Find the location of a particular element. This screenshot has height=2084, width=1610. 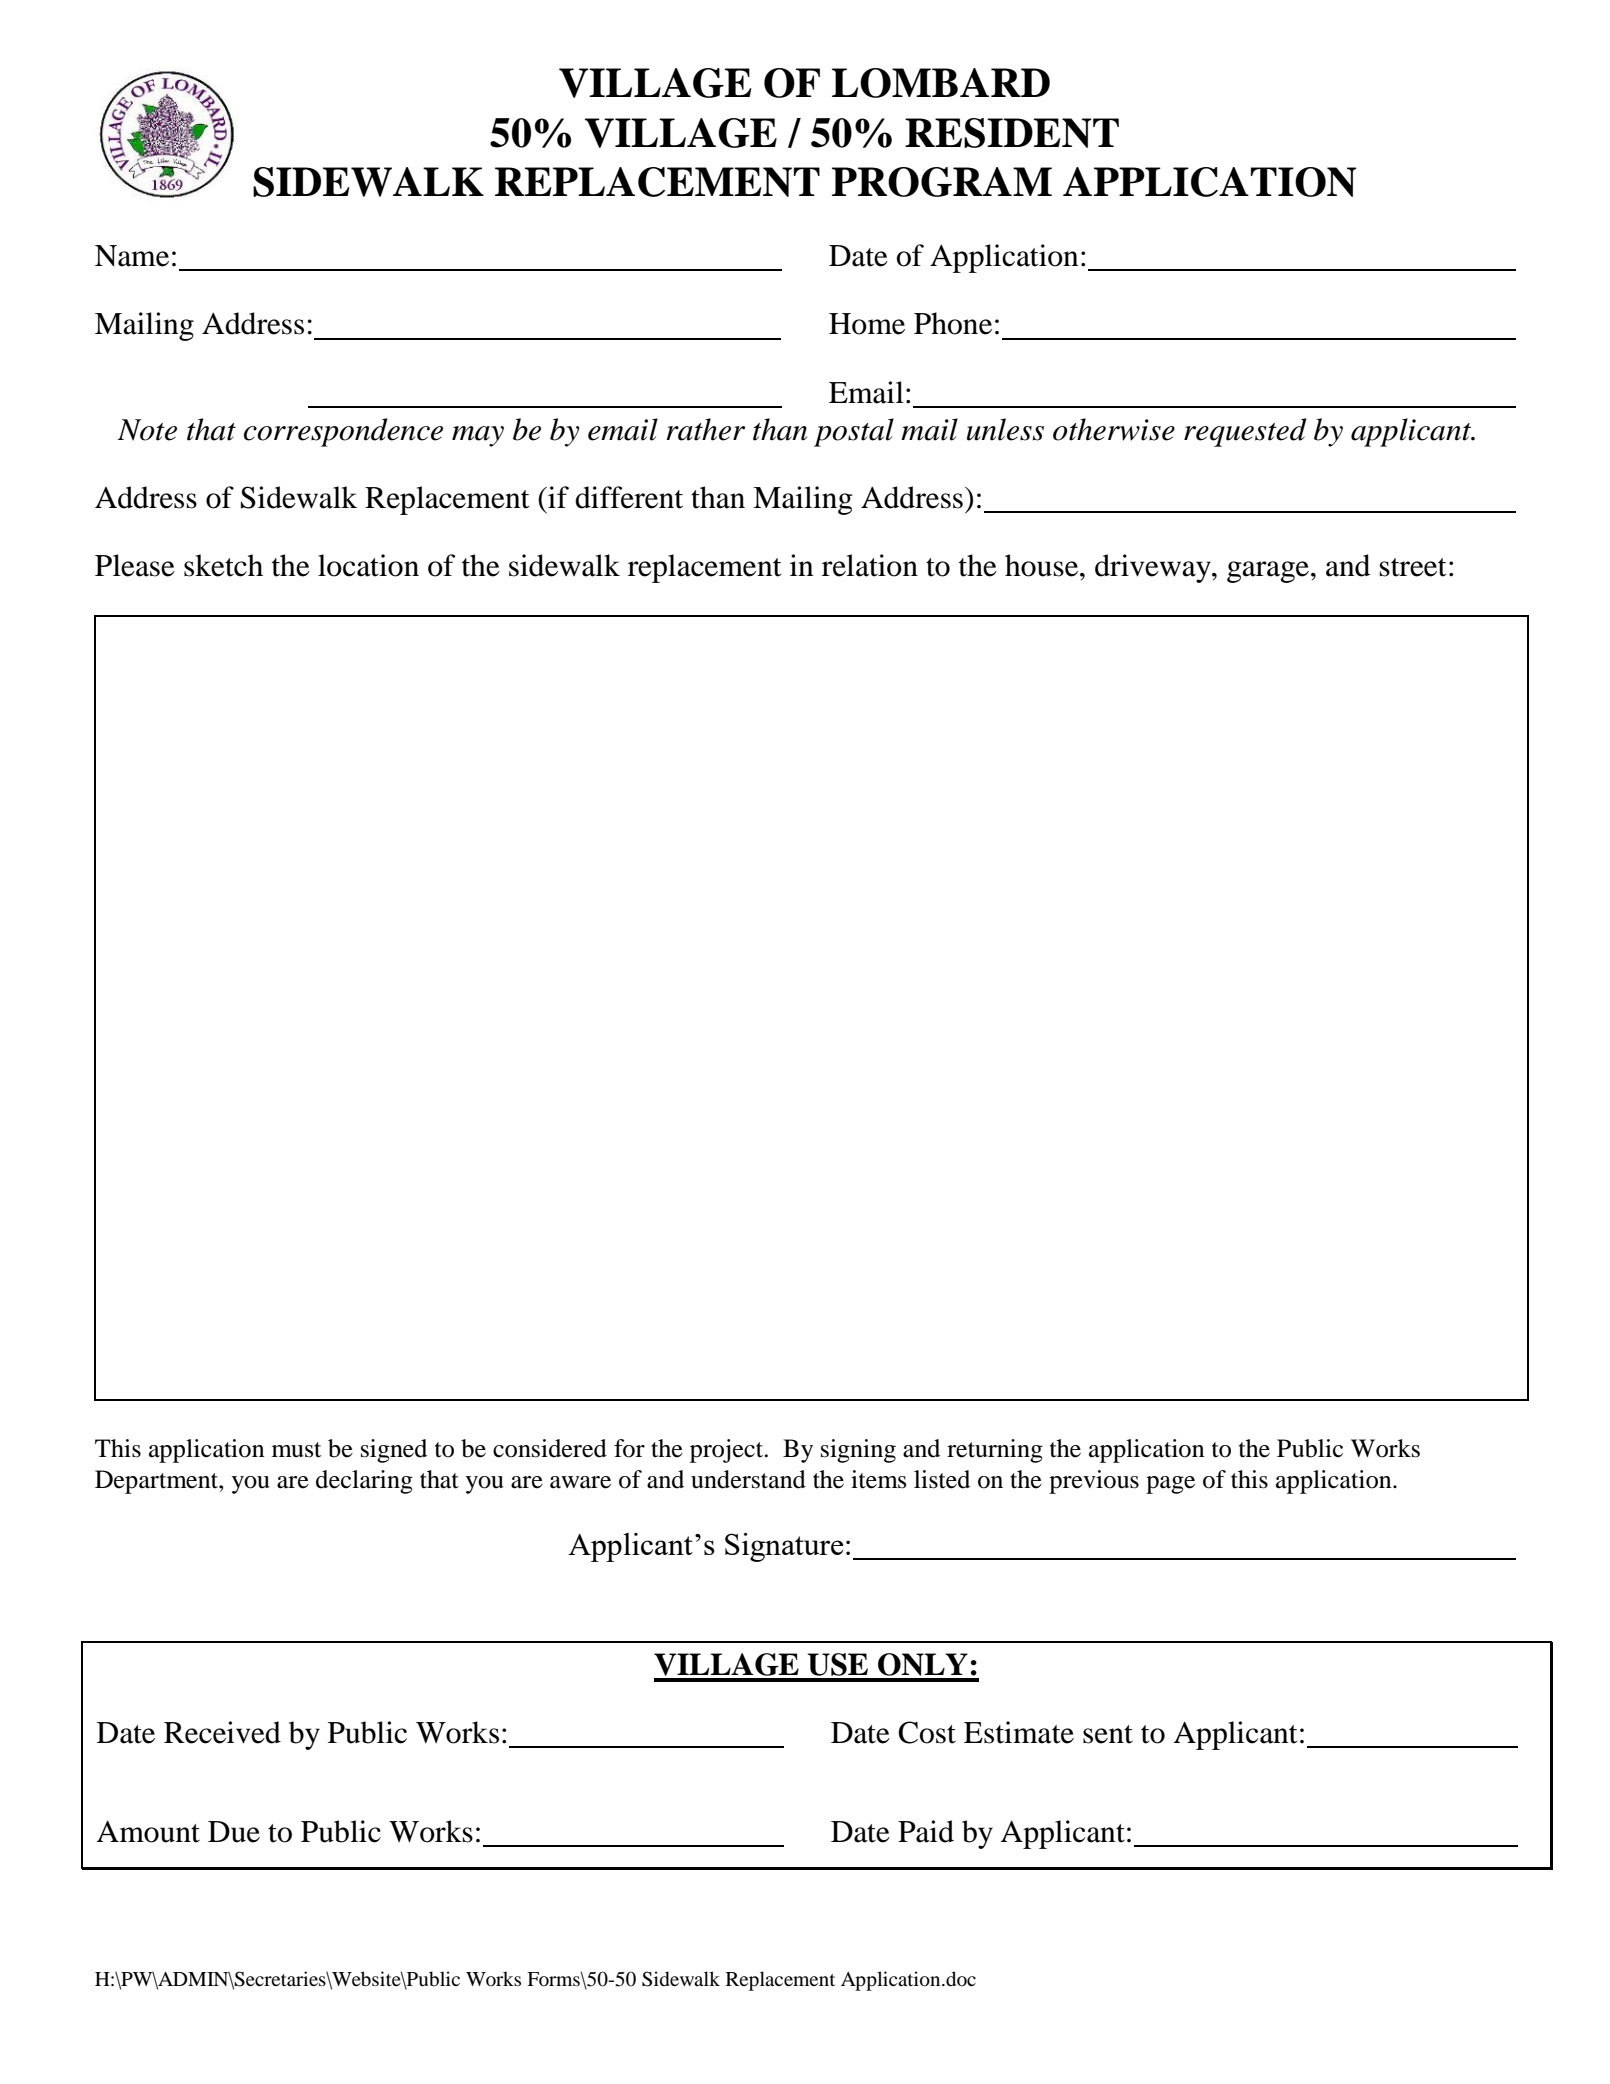

Due is located at coordinates (234, 1832).
